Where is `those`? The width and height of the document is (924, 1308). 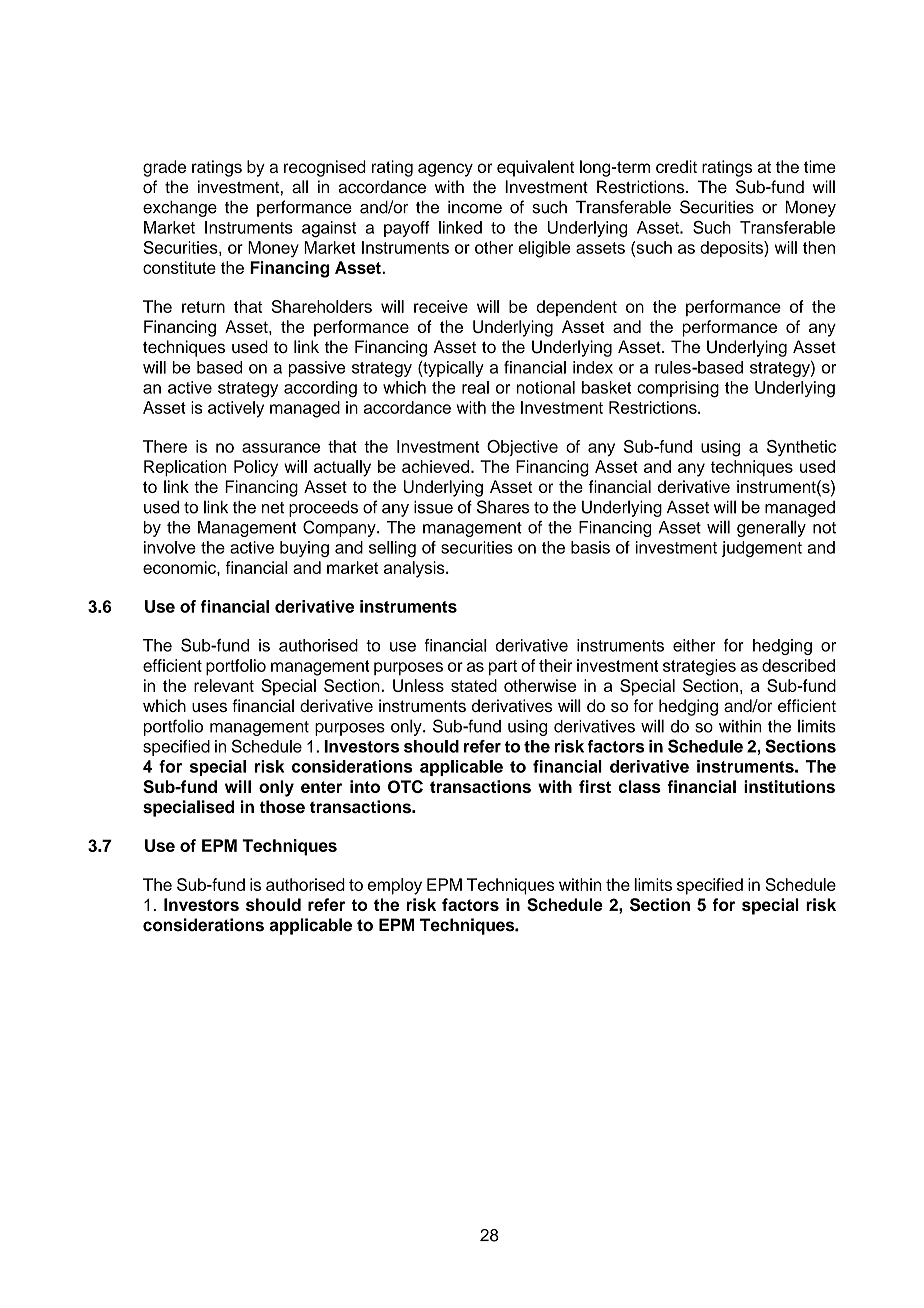
those is located at coordinates (282, 806).
